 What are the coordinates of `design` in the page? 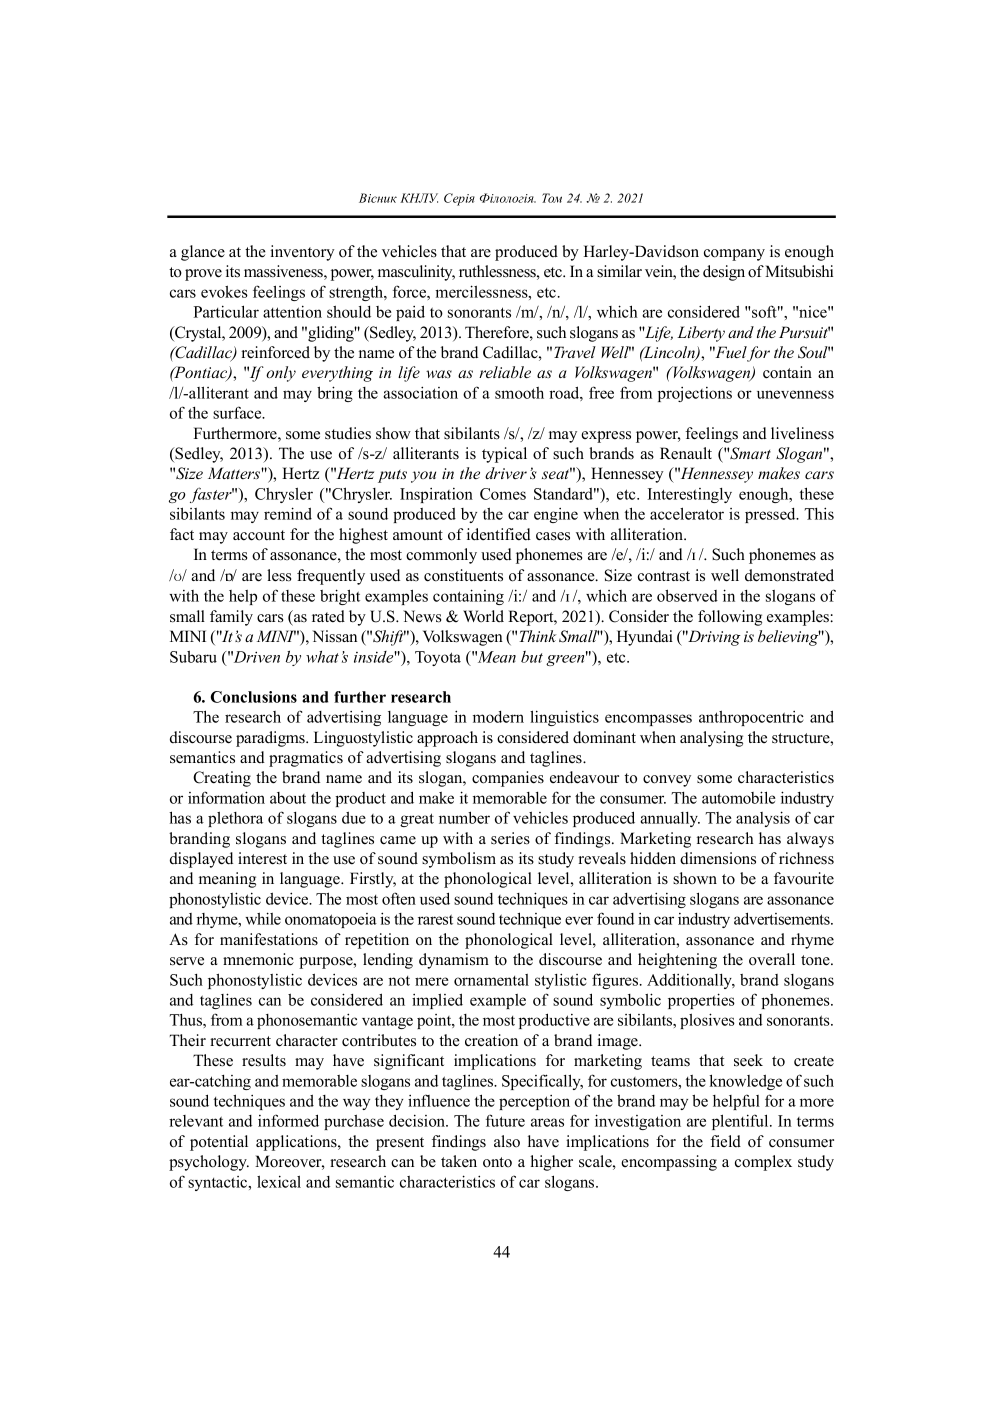 It's located at (724, 273).
